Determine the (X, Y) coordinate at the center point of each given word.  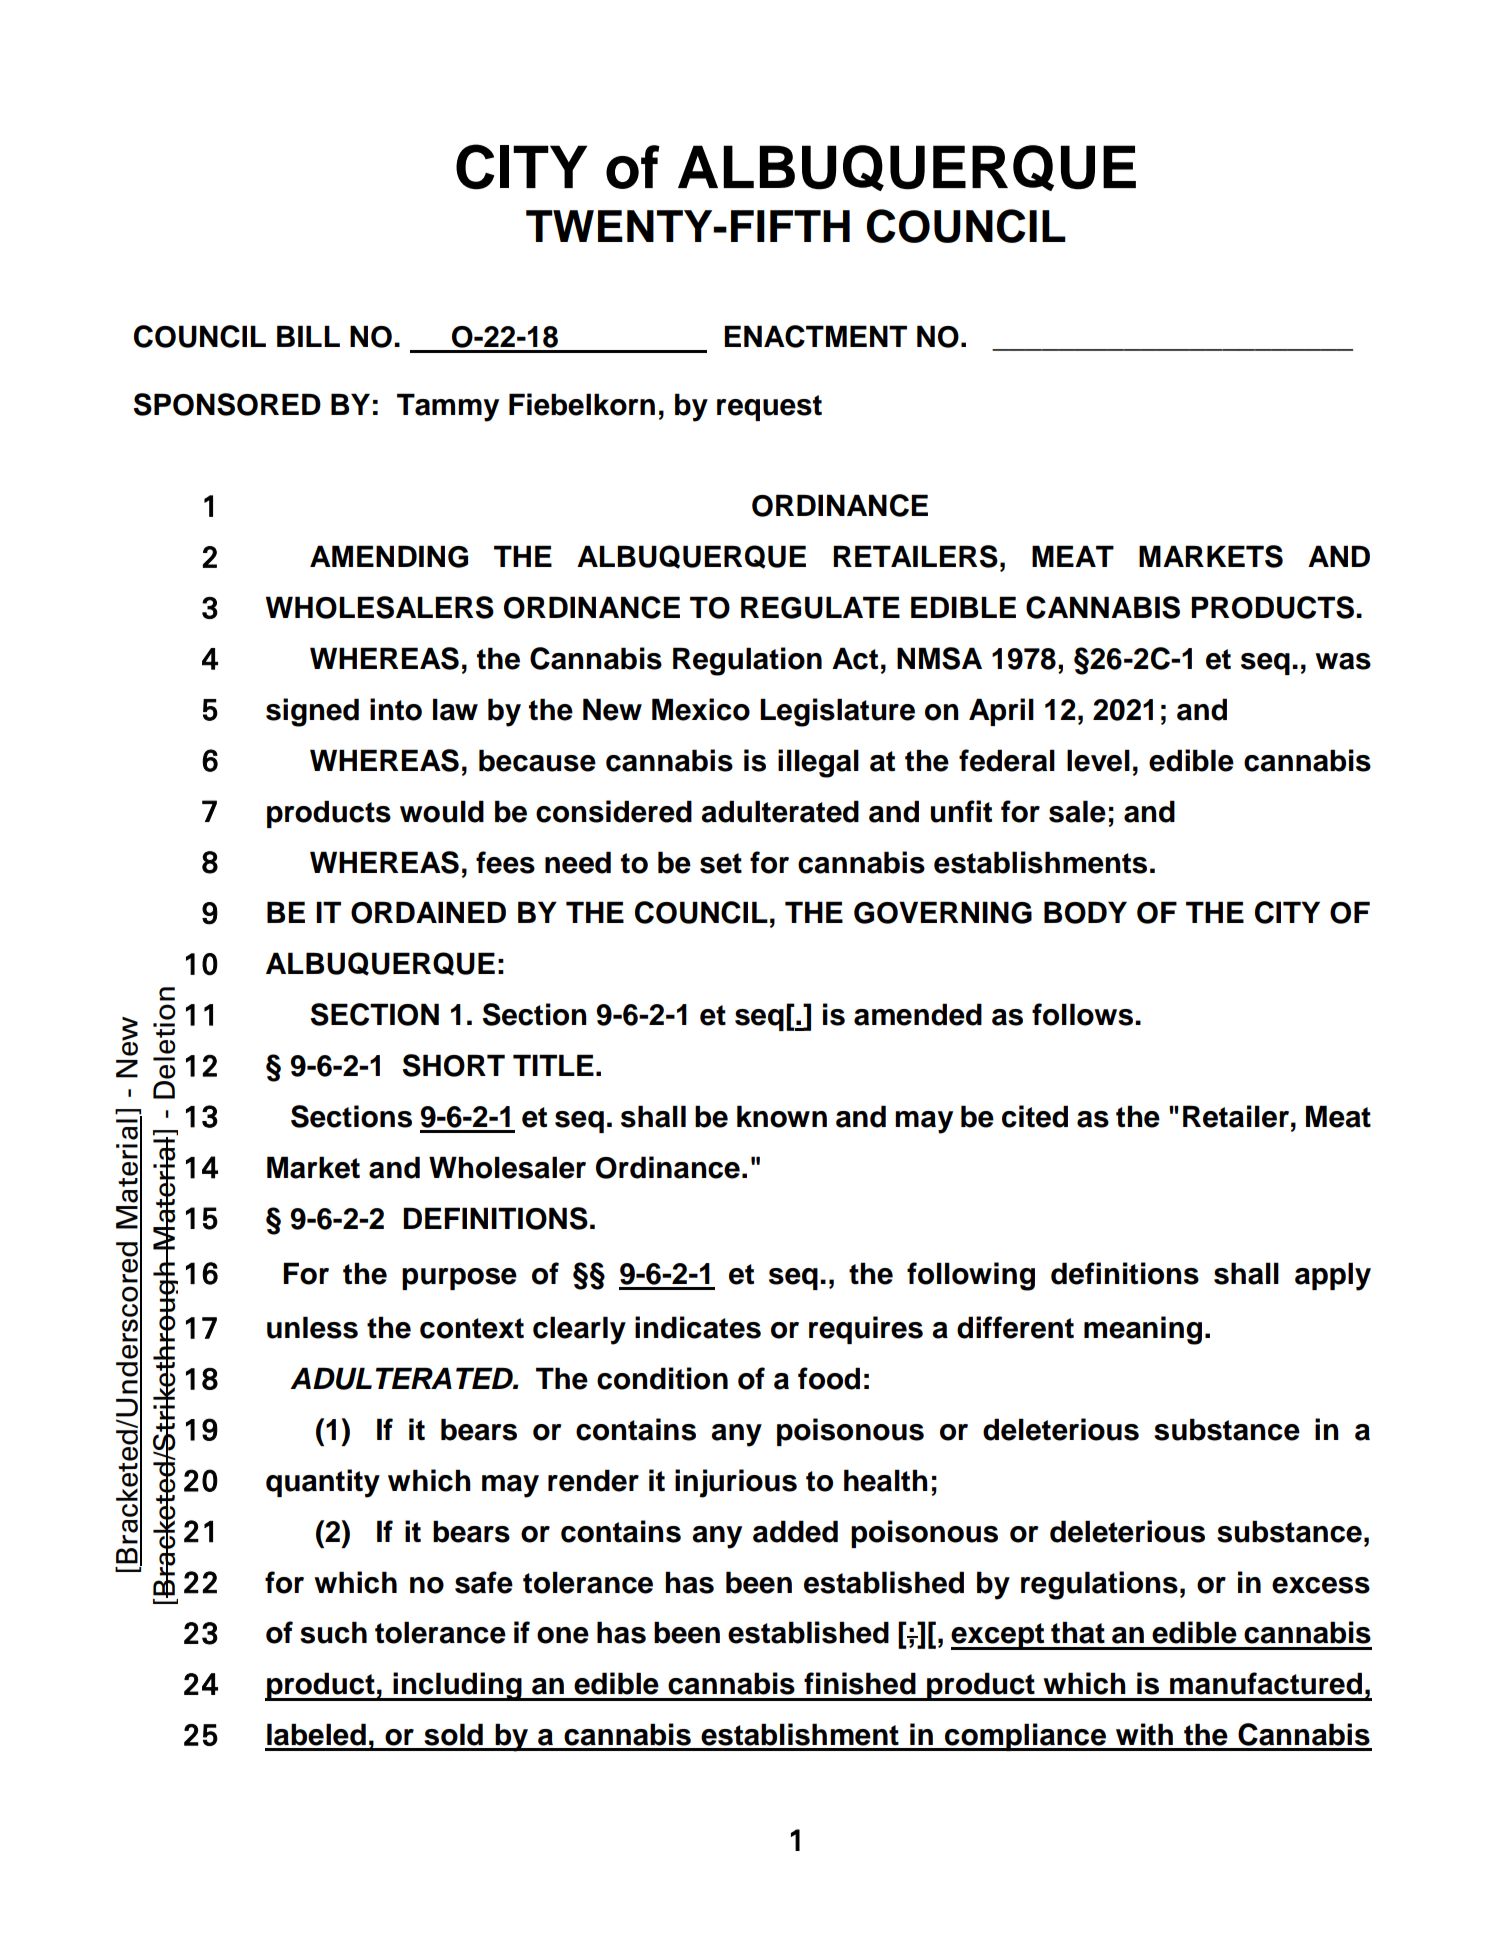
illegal (818, 763)
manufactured (1266, 1683)
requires (866, 1330)
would (442, 811)
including (457, 1686)
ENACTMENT (815, 336)
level (1098, 760)
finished (860, 1683)
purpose (459, 1279)
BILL (308, 336)
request (769, 408)
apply (1333, 1276)
